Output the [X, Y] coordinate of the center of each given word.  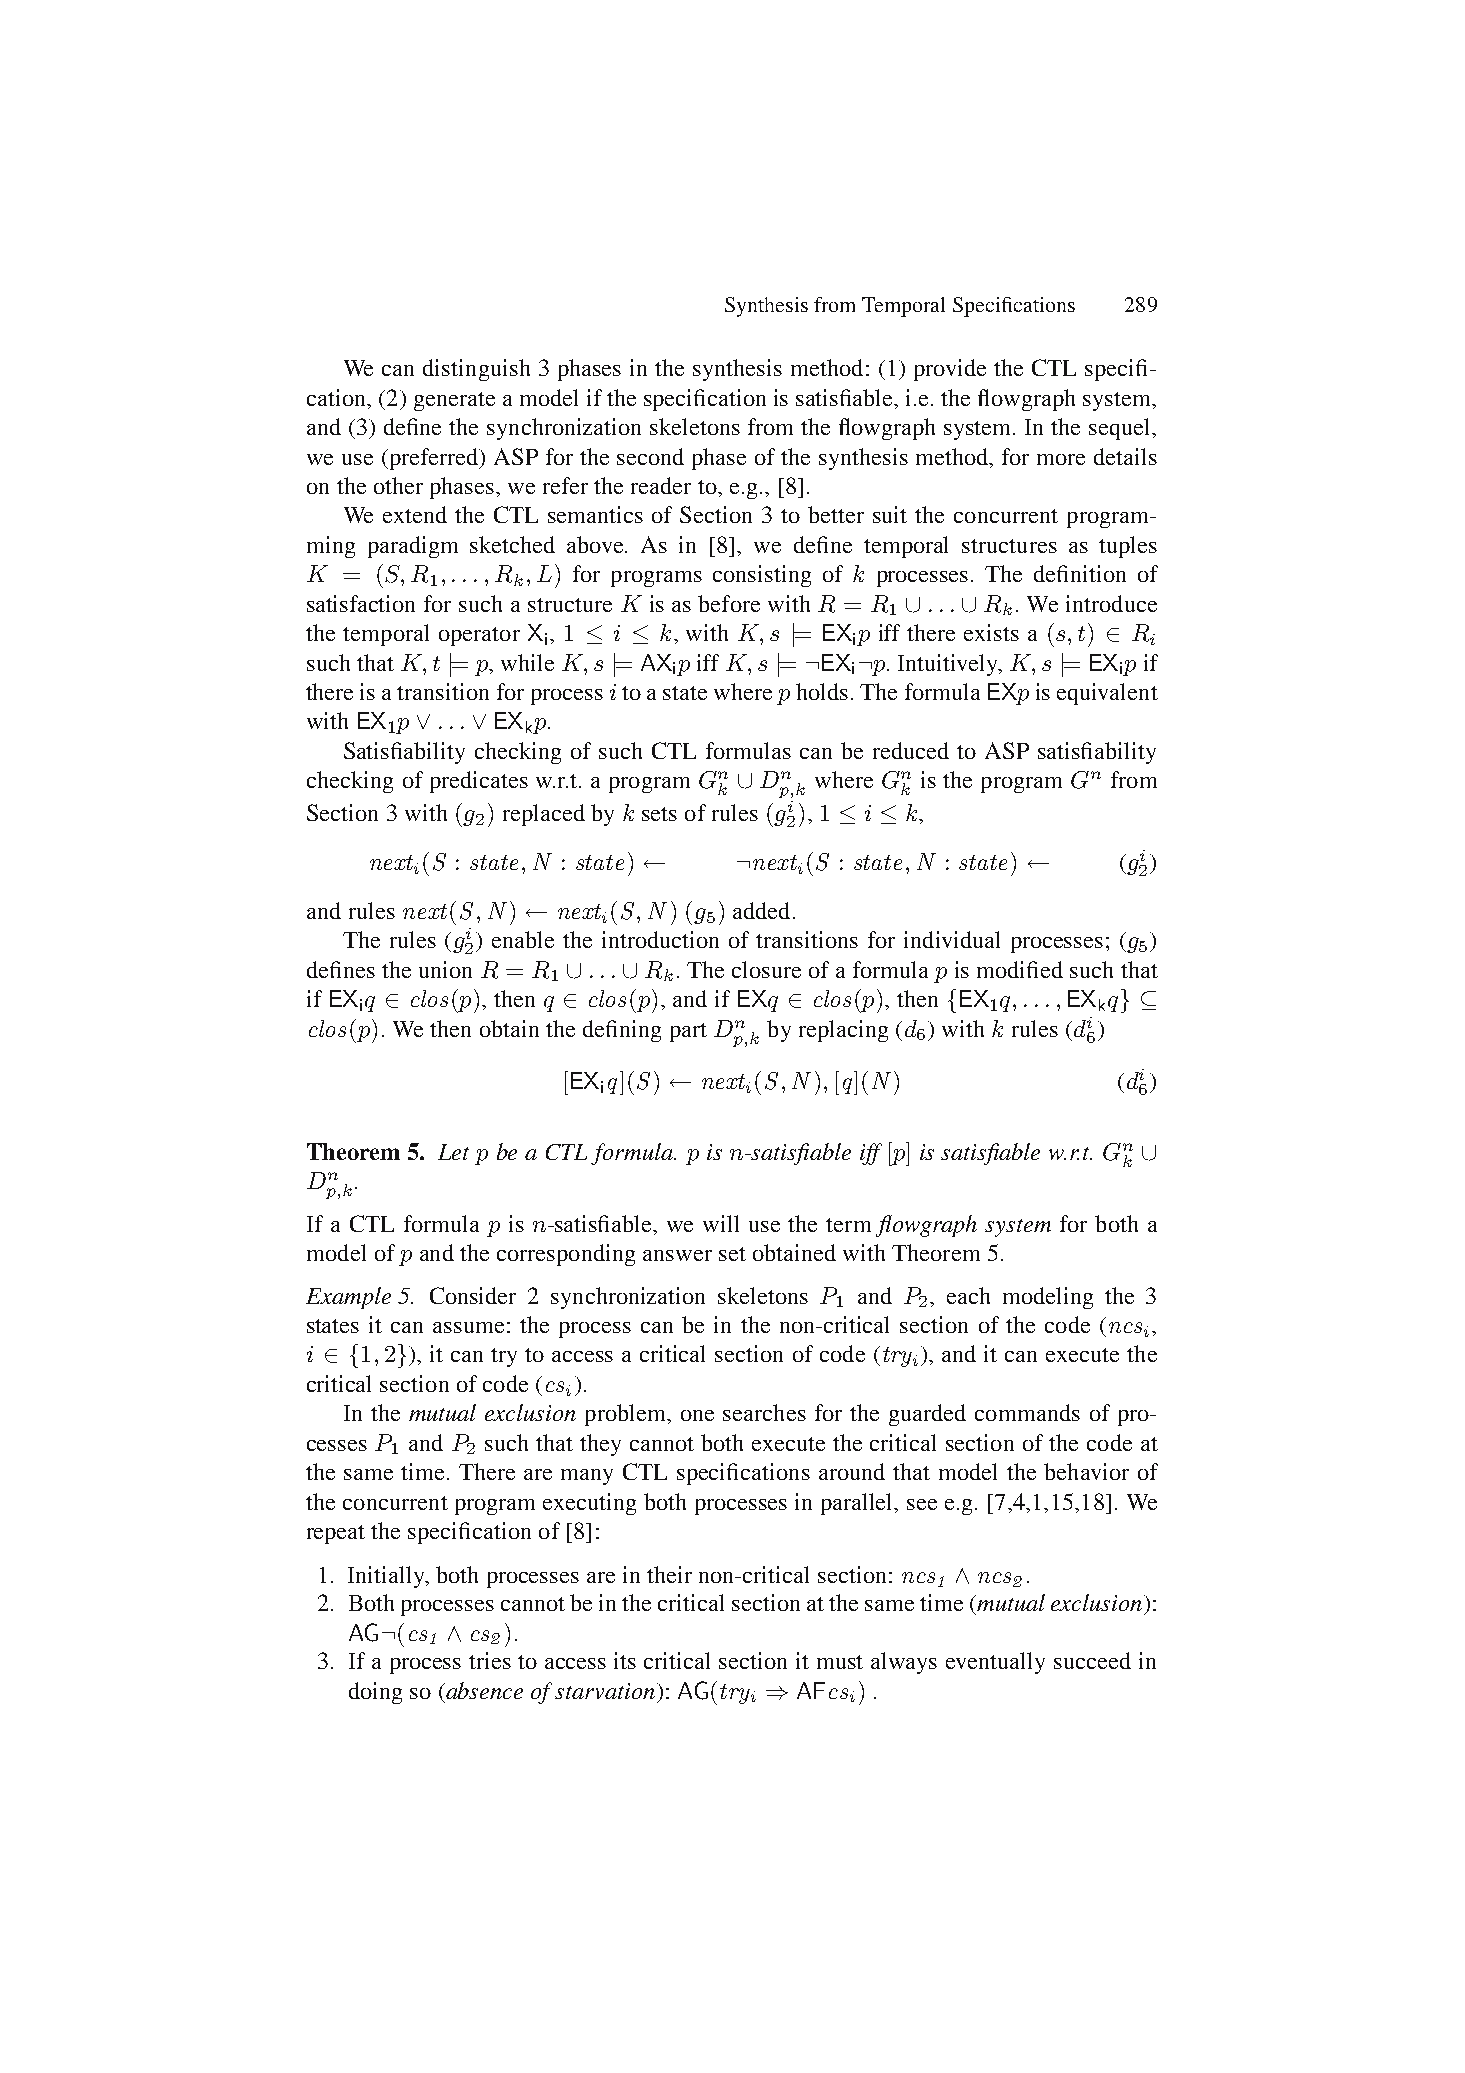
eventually [995, 1663]
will [721, 1223]
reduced [911, 750]
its [625, 1660]
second [650, 456]
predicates [479, 782]
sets [659, 814]
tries [490, 1660]
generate [454, 401]
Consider [473, 1295]
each [968, 1295]
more [1061, 459]
